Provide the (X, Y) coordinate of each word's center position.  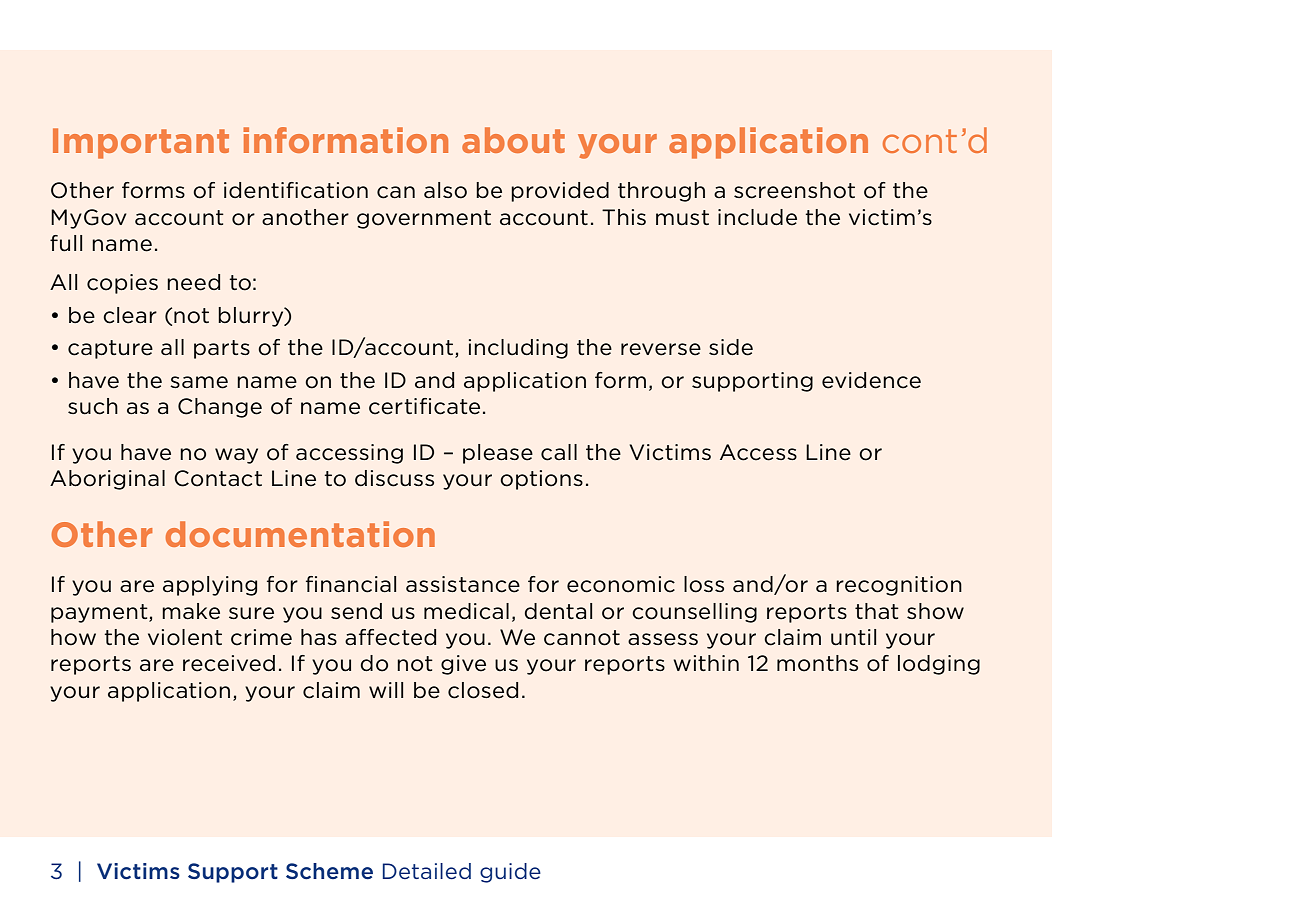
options (541, 480)
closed (483, 690)
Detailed (427, 871)
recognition (899, 586)
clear (130, 315)
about (513, 140)
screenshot (794, 190)
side (731, 347)
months (817, 663)
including (518, 349)
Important (141, 143)
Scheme (329, 871)
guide (510, 873)
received (229, 663)
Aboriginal (107, 480)
